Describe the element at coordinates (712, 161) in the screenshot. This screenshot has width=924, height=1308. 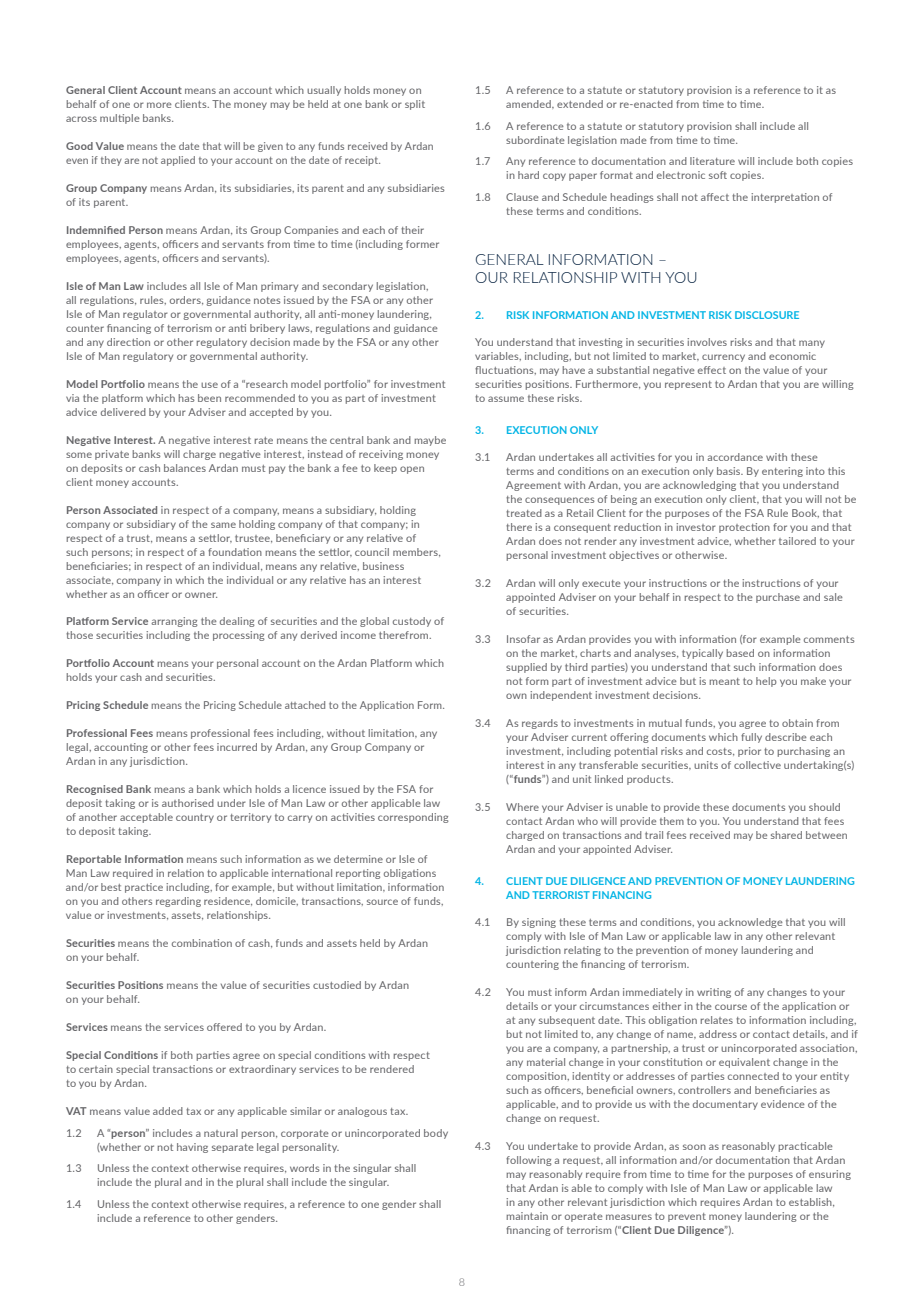
I see `literature` at that location.
